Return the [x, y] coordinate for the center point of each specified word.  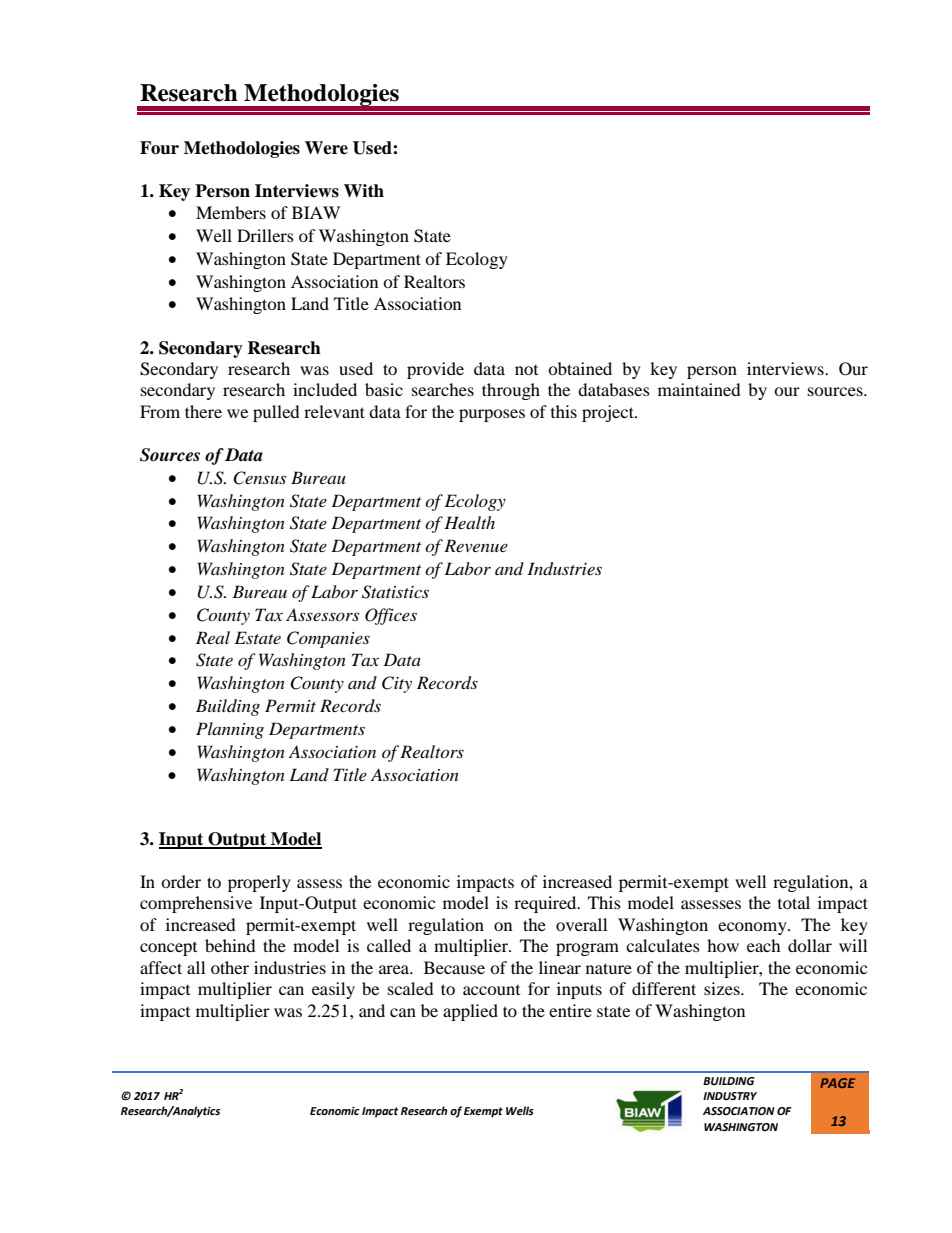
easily [333, 990]
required [546, 904]
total [794, 902]
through [511, 391]
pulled [276, 413]
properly [259, 883]
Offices [391, 616]
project [609, 413]
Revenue [476, 545]
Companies [328, 639]
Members [231, 212]
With [364, 190]
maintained [699, 389]
